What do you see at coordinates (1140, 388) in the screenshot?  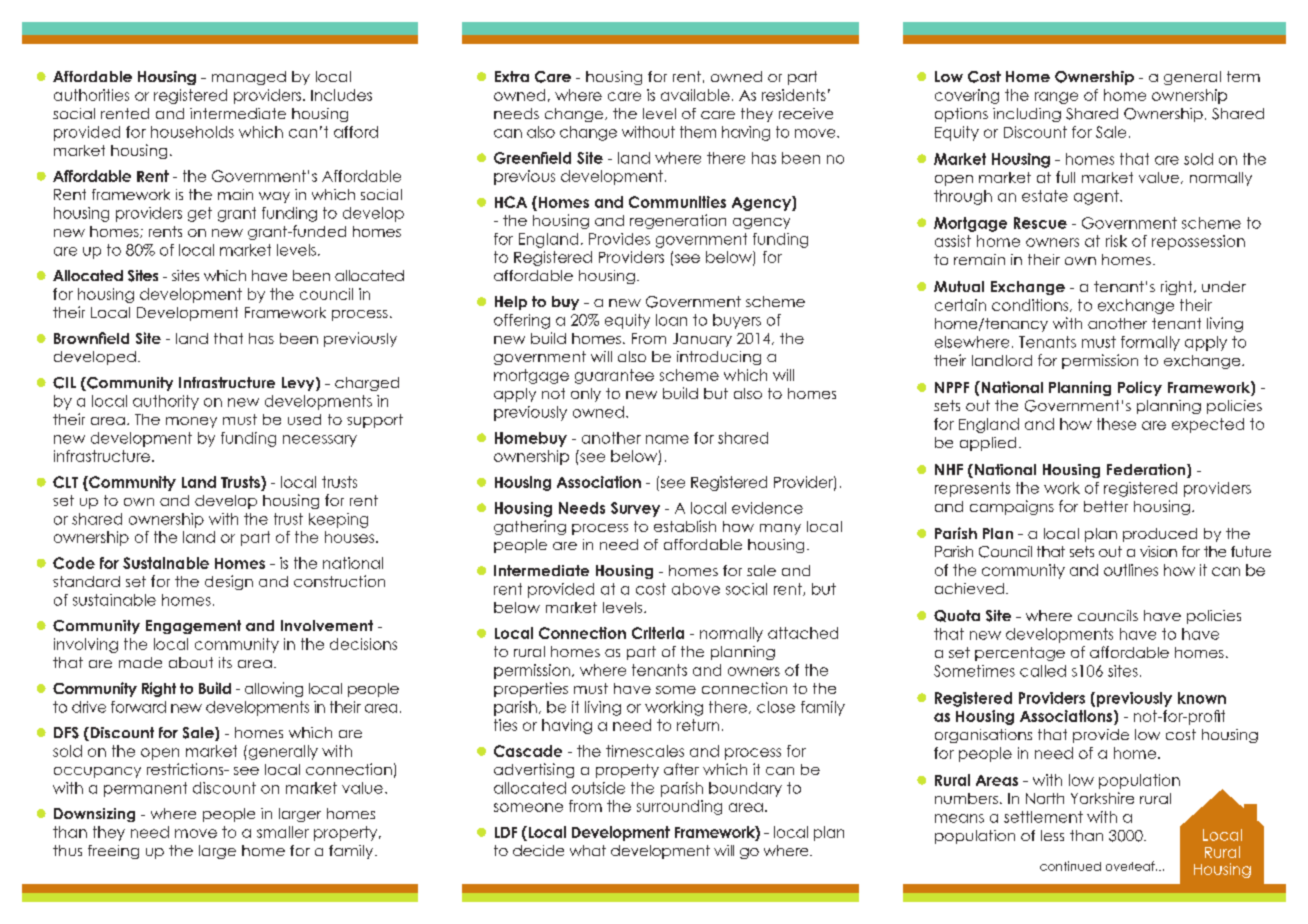 I see `Policy` at bounding box center [1140, 388].
